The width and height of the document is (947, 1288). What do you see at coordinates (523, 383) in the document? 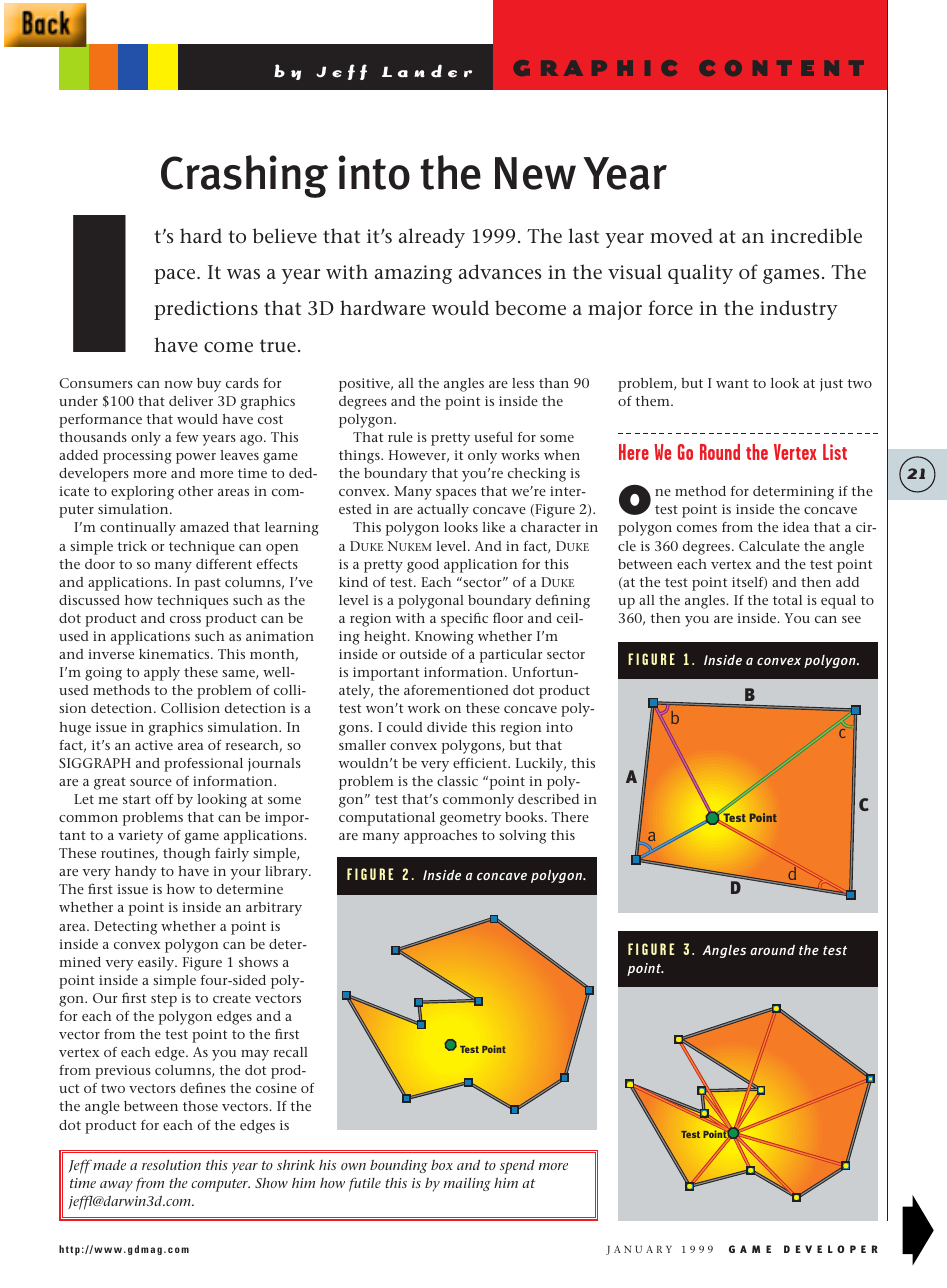
I see `less` at bounding box center [523, 383].
